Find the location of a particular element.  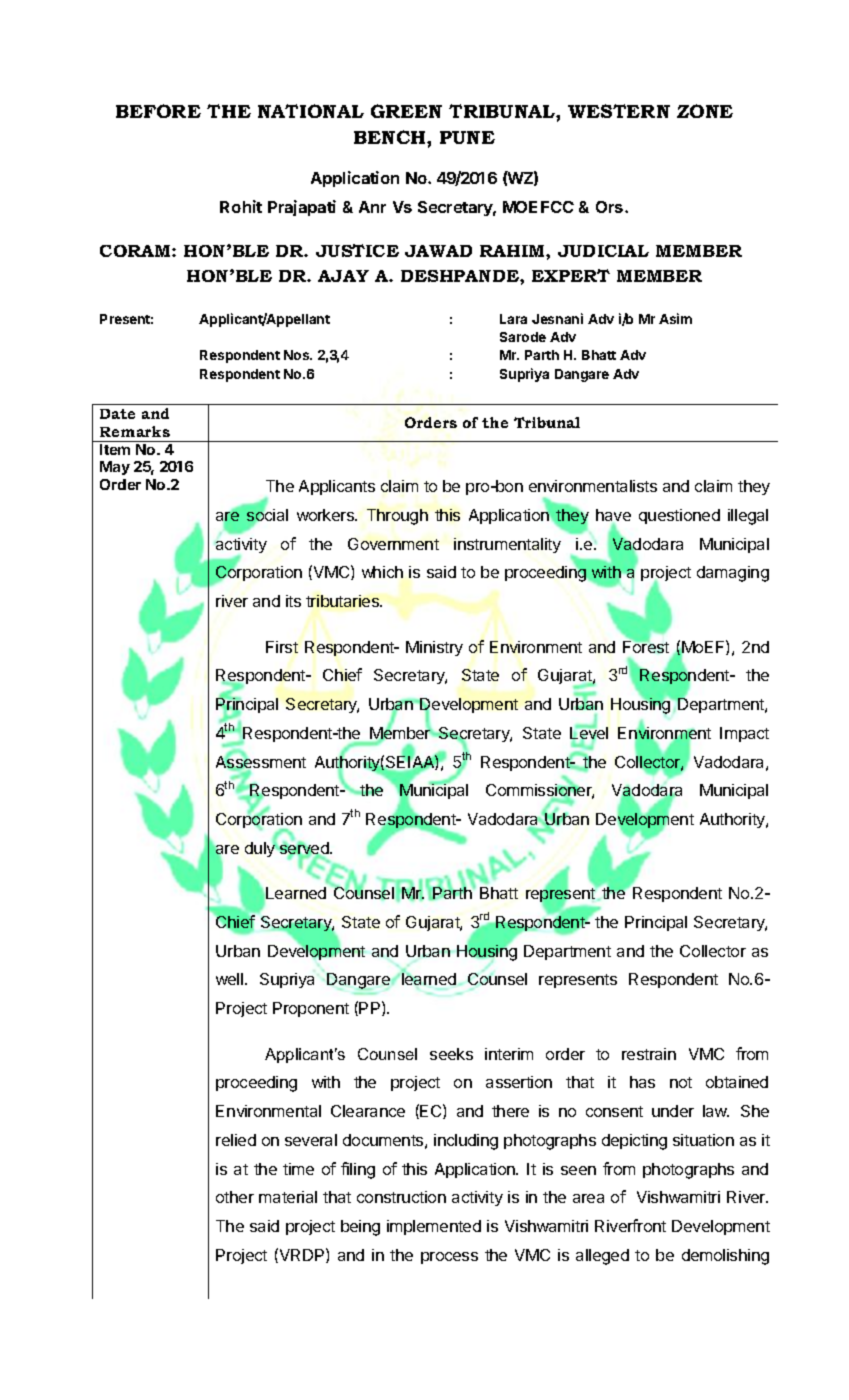

implemented is located at coordinates (434, 1227).
